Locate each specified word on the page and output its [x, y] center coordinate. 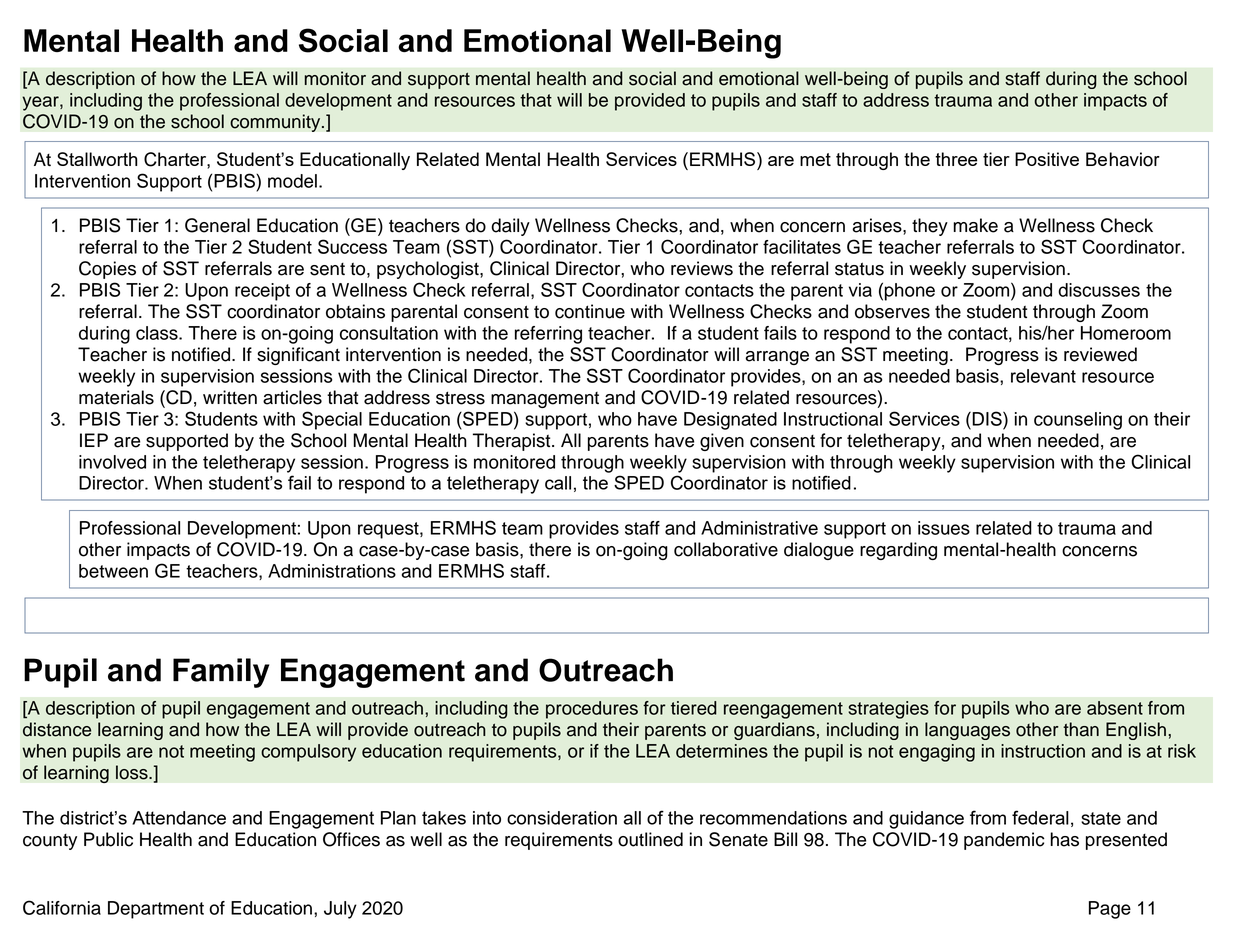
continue [590, 311]
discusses [1099, 290]
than [1081, 729]
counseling [1078, 421]
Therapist [513, 442]
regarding [898, 551]
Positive [1047, 159]
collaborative [726, 549]
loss [133, 772]
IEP [94, 440]
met [815, 159]
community [276, 123]
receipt [262, 292]
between [113, 571]
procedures [592, 710]
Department [156, 910]
